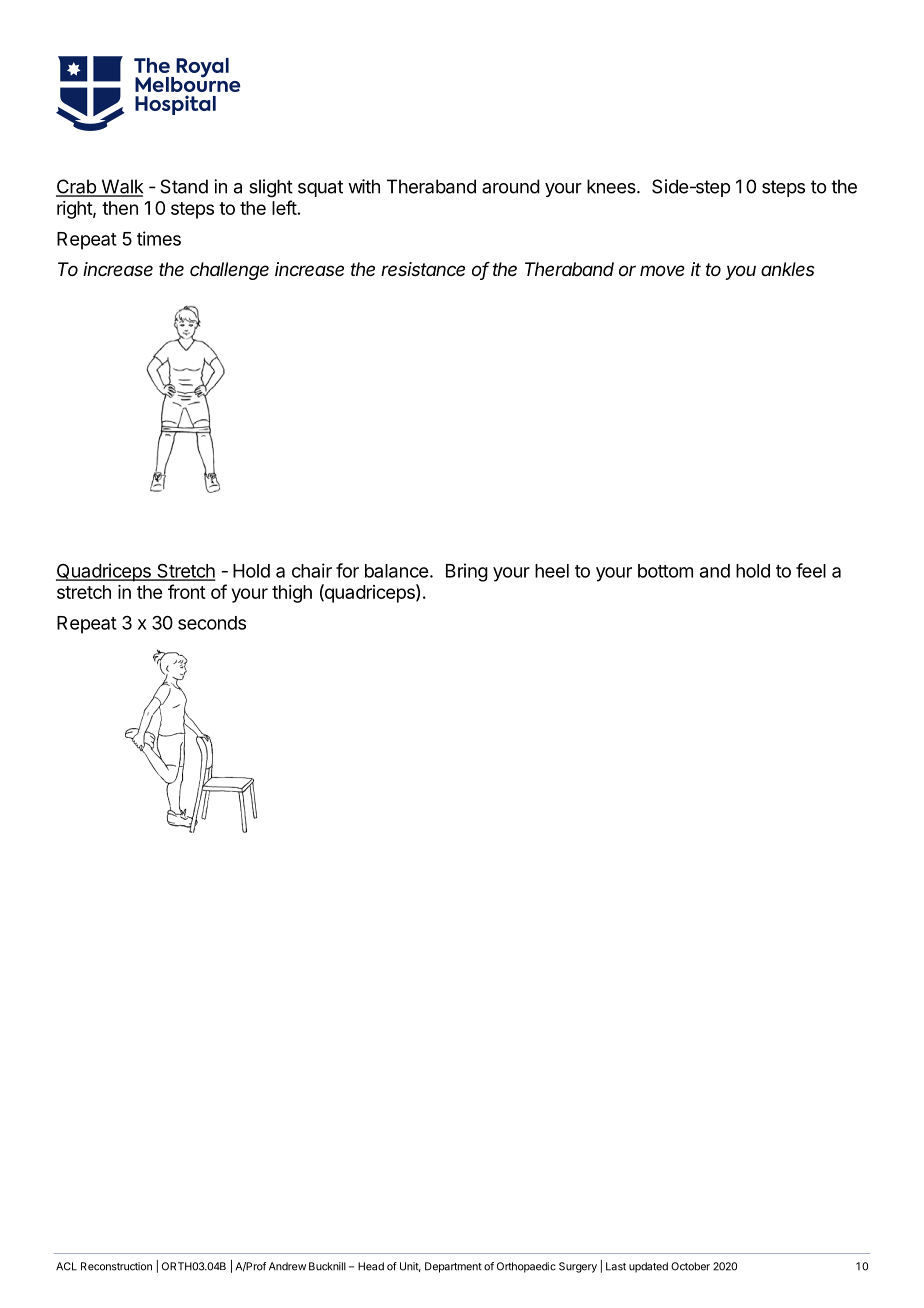 The width and height of the page is (924, 1308). I want to click on resistance, so click(423, 269).
